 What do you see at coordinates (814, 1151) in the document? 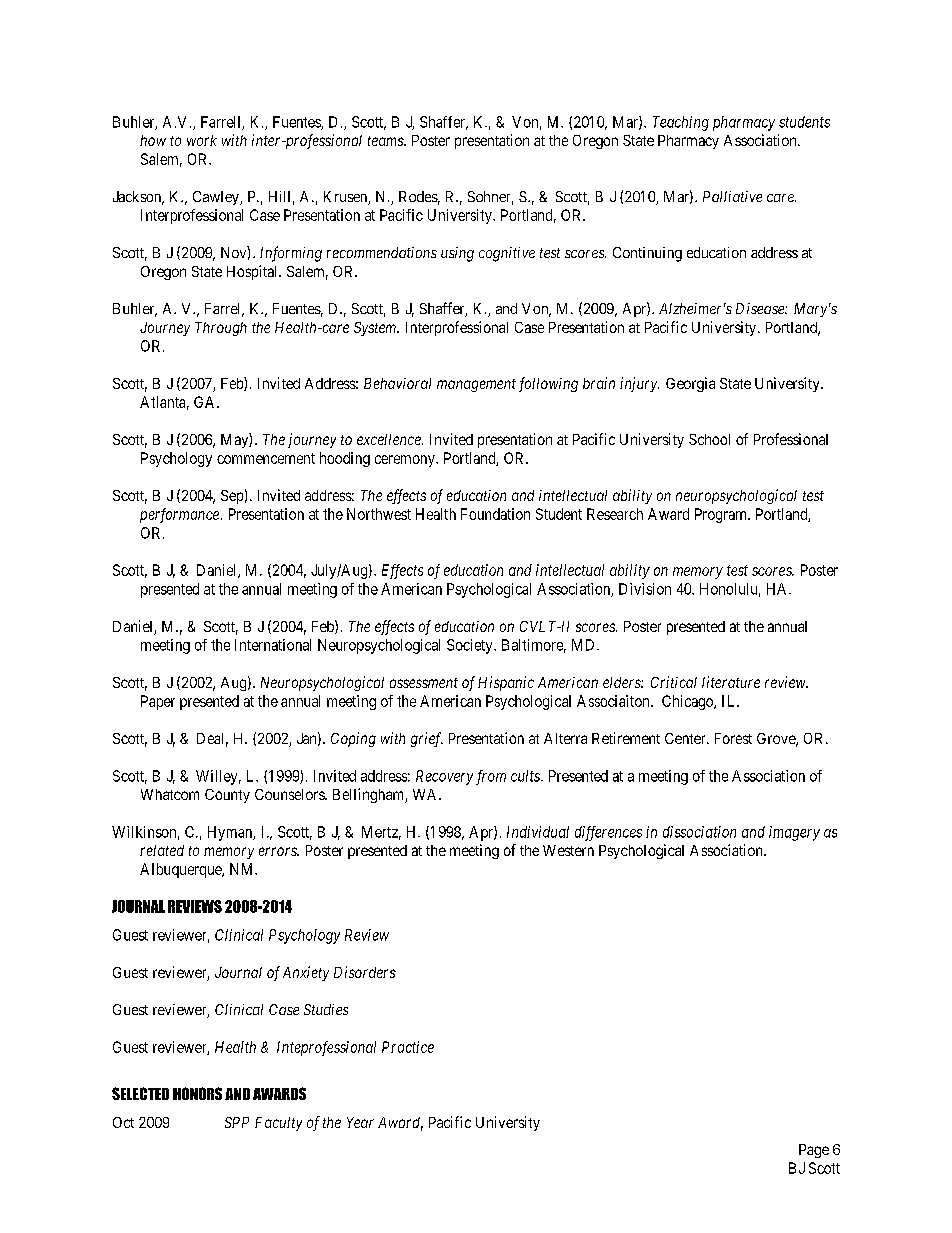
I see `Page` at bounding box center [814, 1151].
